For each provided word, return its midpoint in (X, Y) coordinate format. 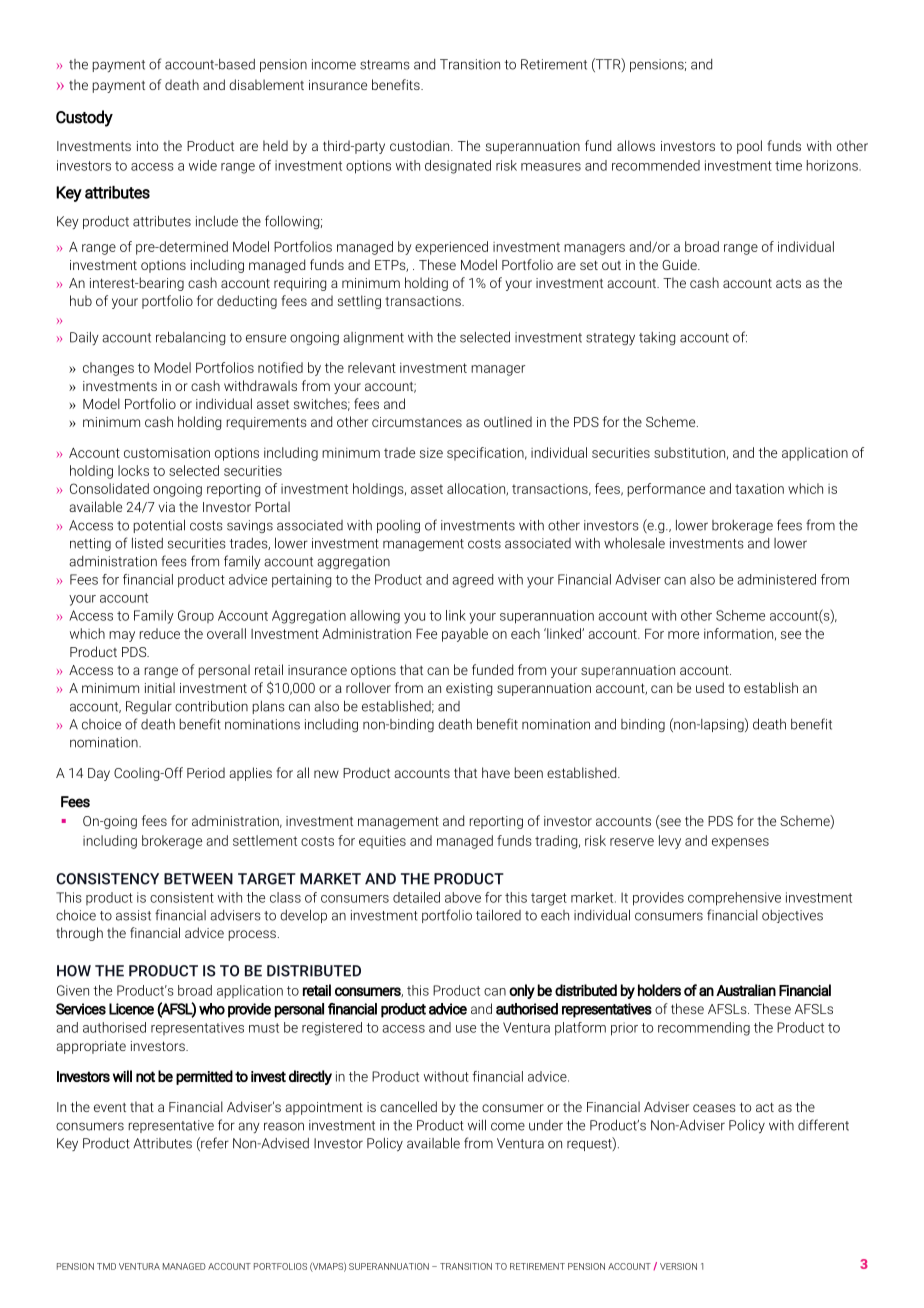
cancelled (408, 1106)
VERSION (678, 1266)
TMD (106, 1266)
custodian (421, 145)
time (788, 165)
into (147, 146)
